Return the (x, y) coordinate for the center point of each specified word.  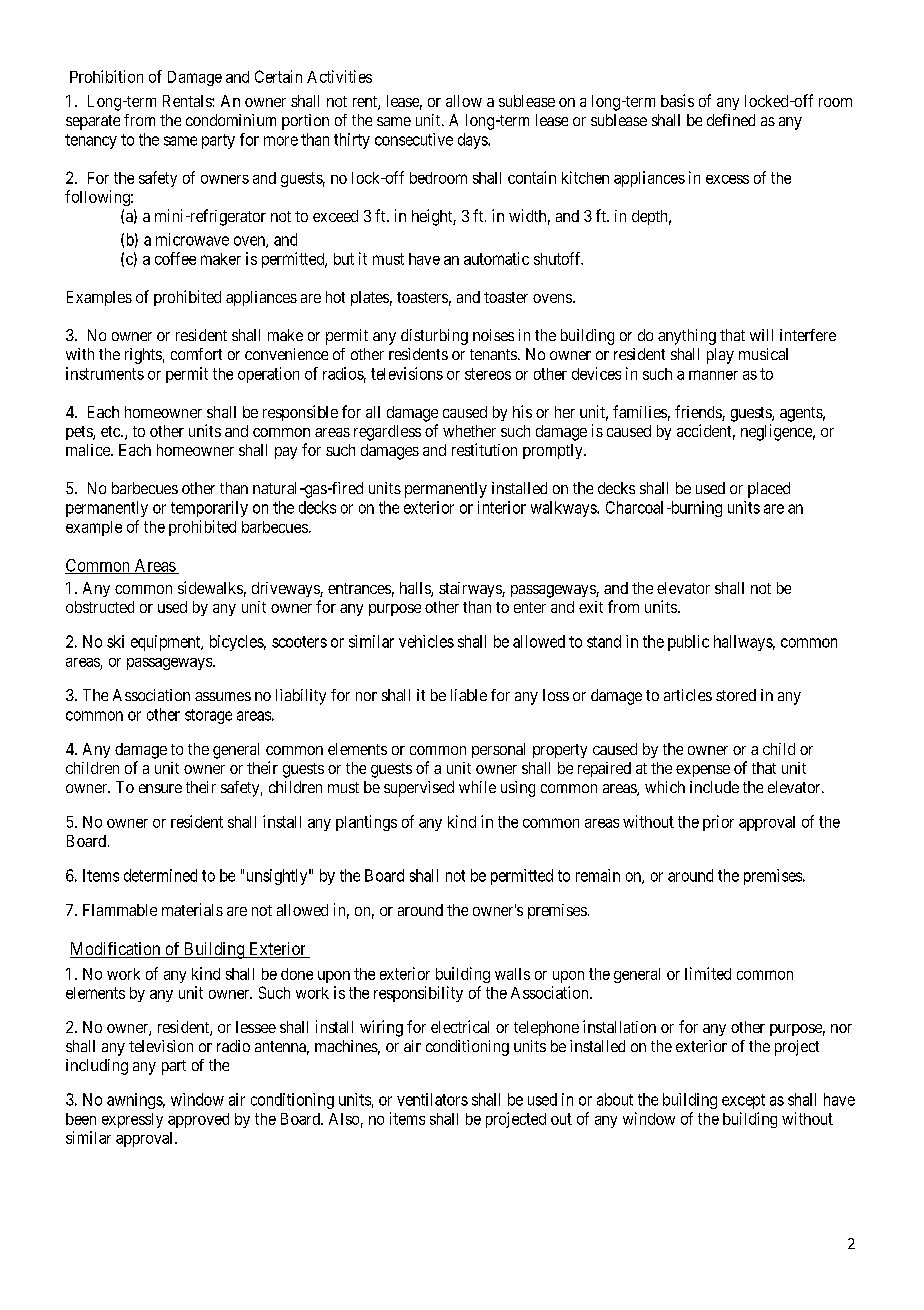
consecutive (414, 139)
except (743, 1101)
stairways (471, 589)
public (688, 643)
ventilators (432, 1099)
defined (731, 120)
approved (198, 1120)
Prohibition (106, 76)
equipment (167, 643)
